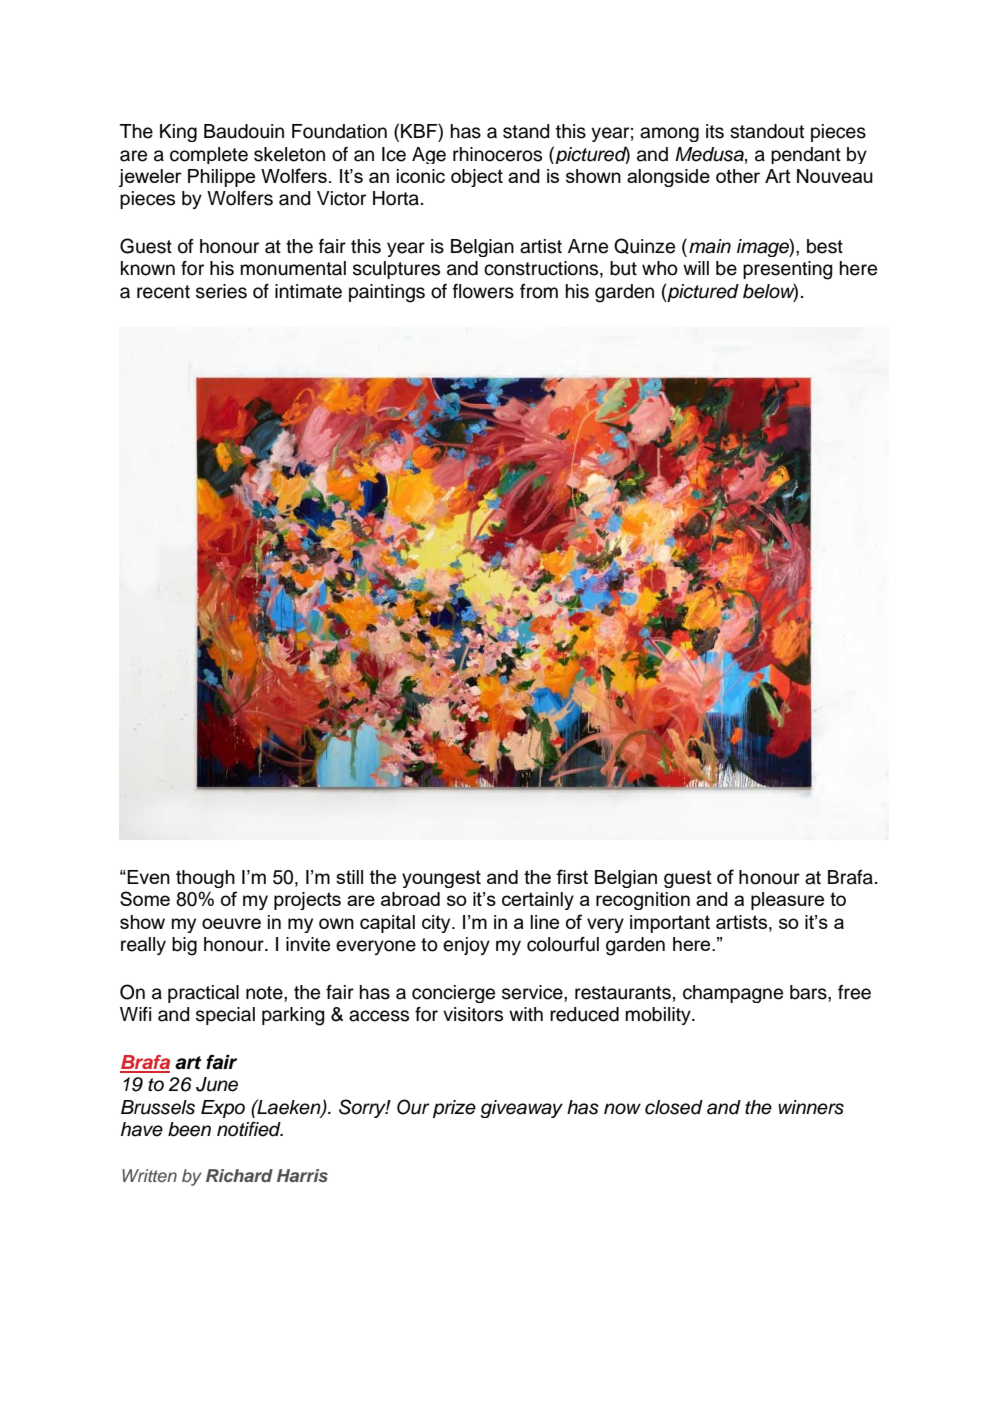  Describe the element at coordinates (787, 901) in the document. I see `pleasure` at that location.
